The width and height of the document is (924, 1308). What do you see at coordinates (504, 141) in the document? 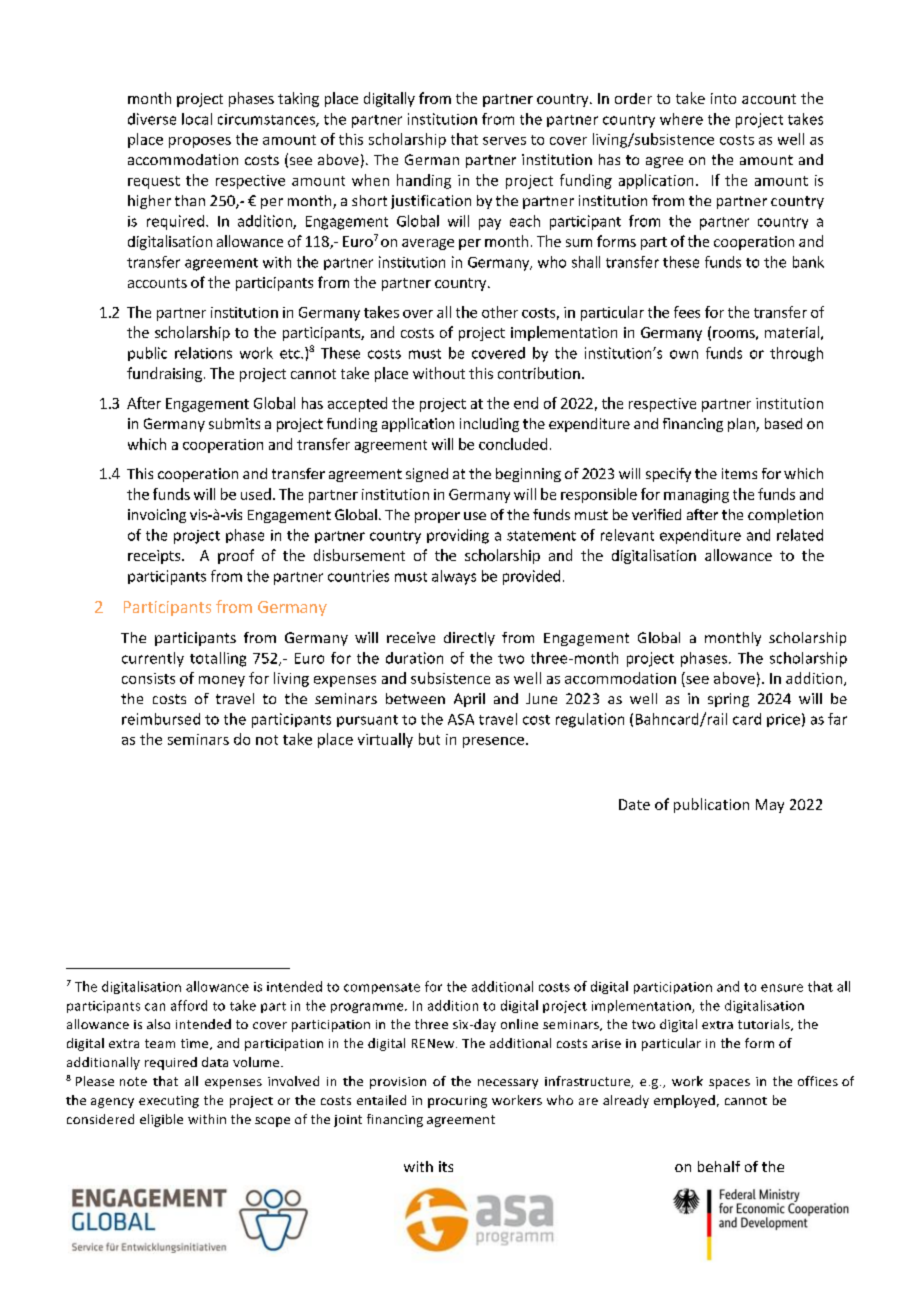
I see `serves` at bounding box center [504, 141].
